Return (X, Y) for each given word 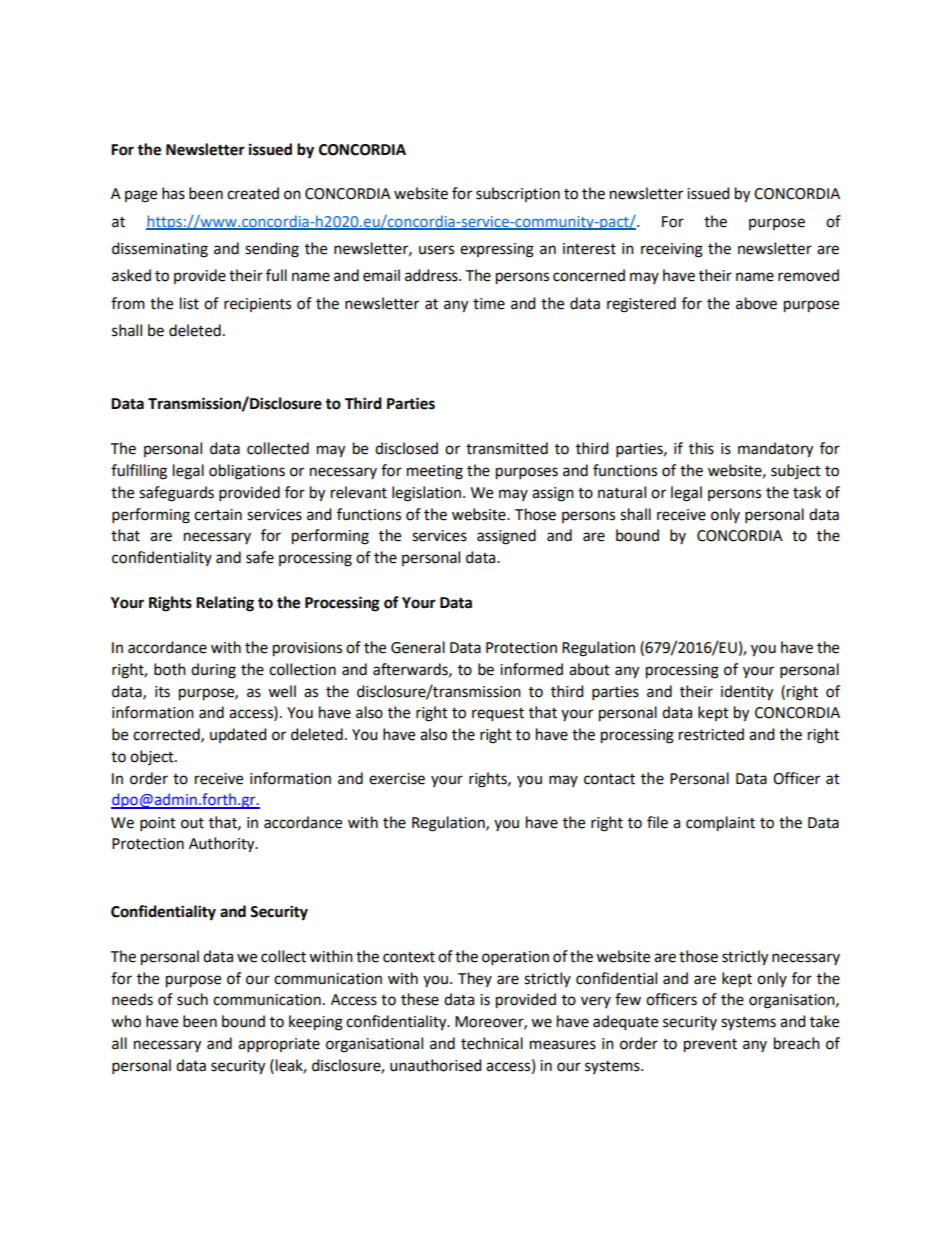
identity (747, 693)
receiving (672, 250)
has (173, 193)
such (192, 999)
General (418, 647)
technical (492, 1043)
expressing (497, 250)
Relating (225, 604)
